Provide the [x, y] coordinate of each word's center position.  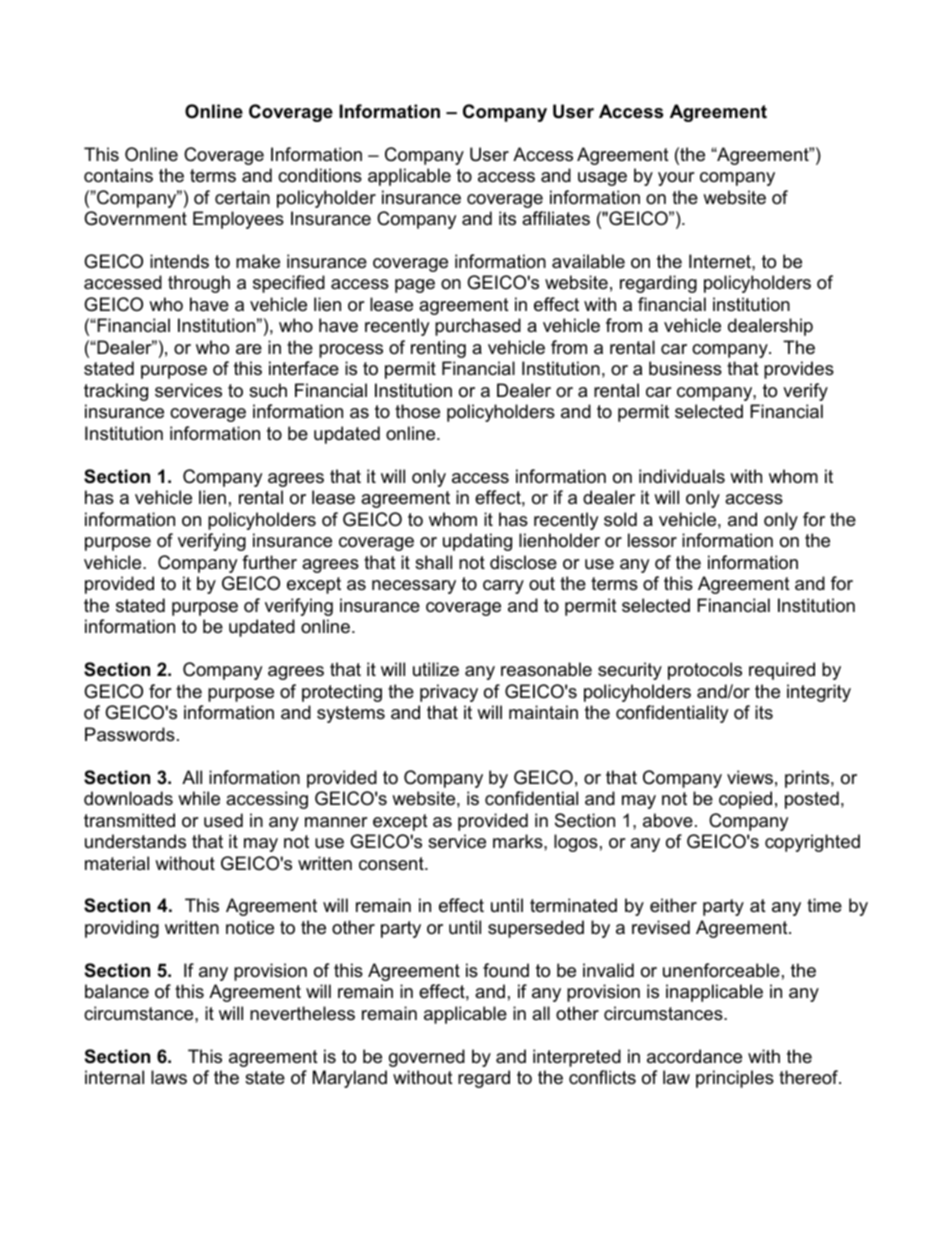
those [417, 411]
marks [519, 841]
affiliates [556, 218]
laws [169, 1077]
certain [242, 197]
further [269, 562]
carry [503, 587]
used [223, 820]
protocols [705, 671]
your [676, 179]
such [268, 390]
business [685, 368]
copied [745, 800]
